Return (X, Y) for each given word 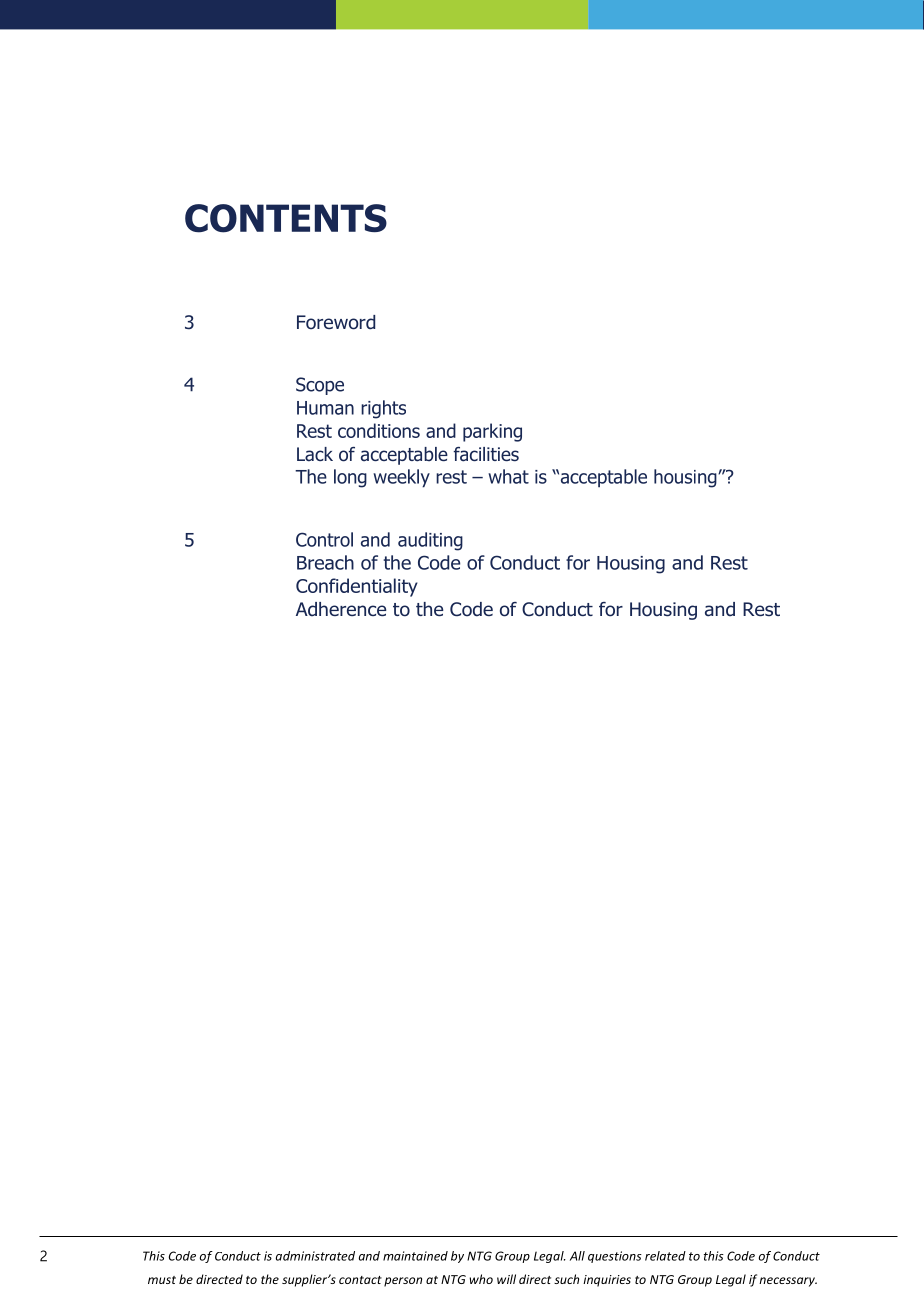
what (508, 476)
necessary (788, 1282)
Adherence (341, 609)
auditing (430, 541)
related (665, 1256)
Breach (325, 562)
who (481, 1279)
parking (492, 432)
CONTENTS (286, 218)
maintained (415, 1256)
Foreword (336, 322)
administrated (315, 1256)
